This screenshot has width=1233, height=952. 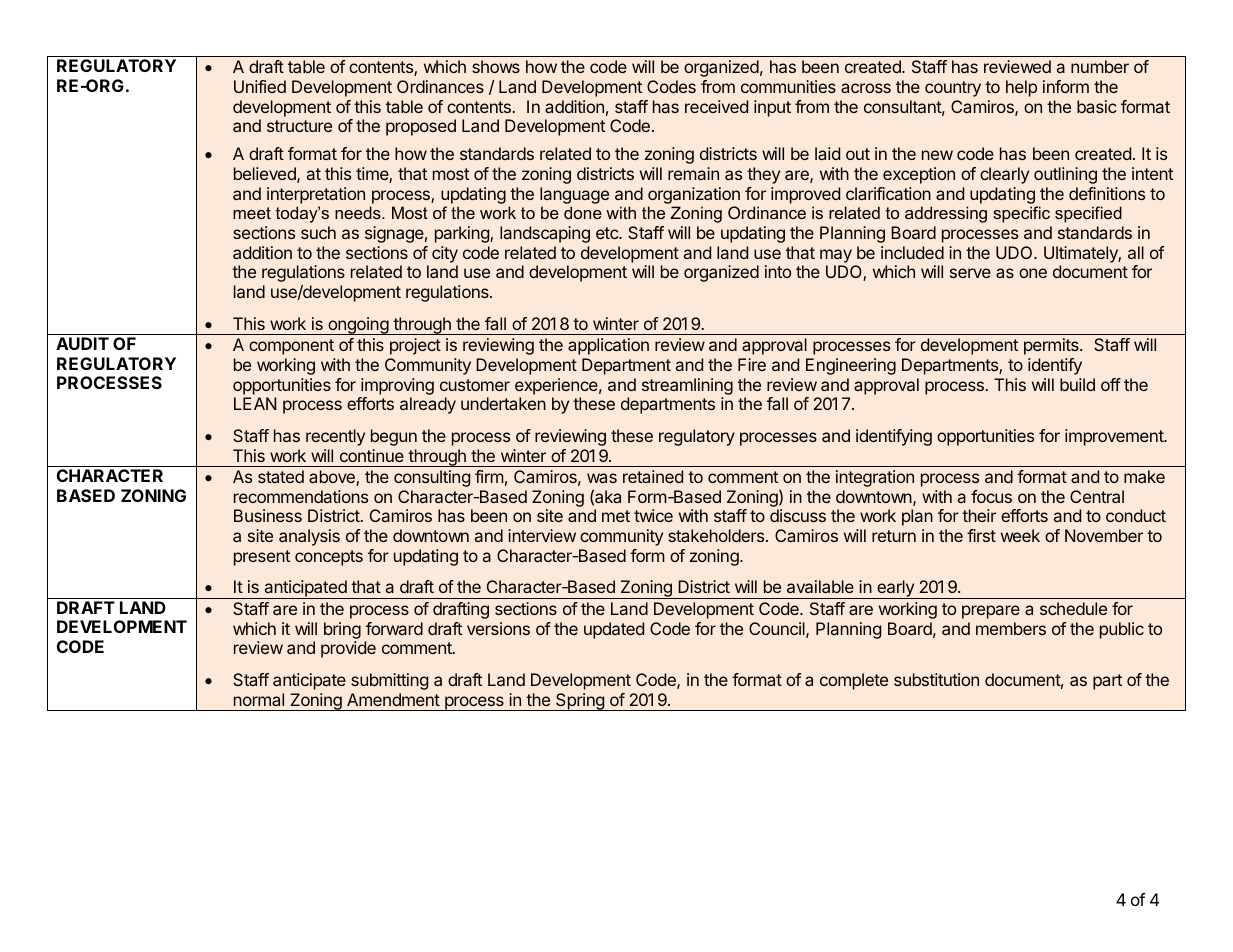 I want to click on substitution, so click(x=936, y=679).
